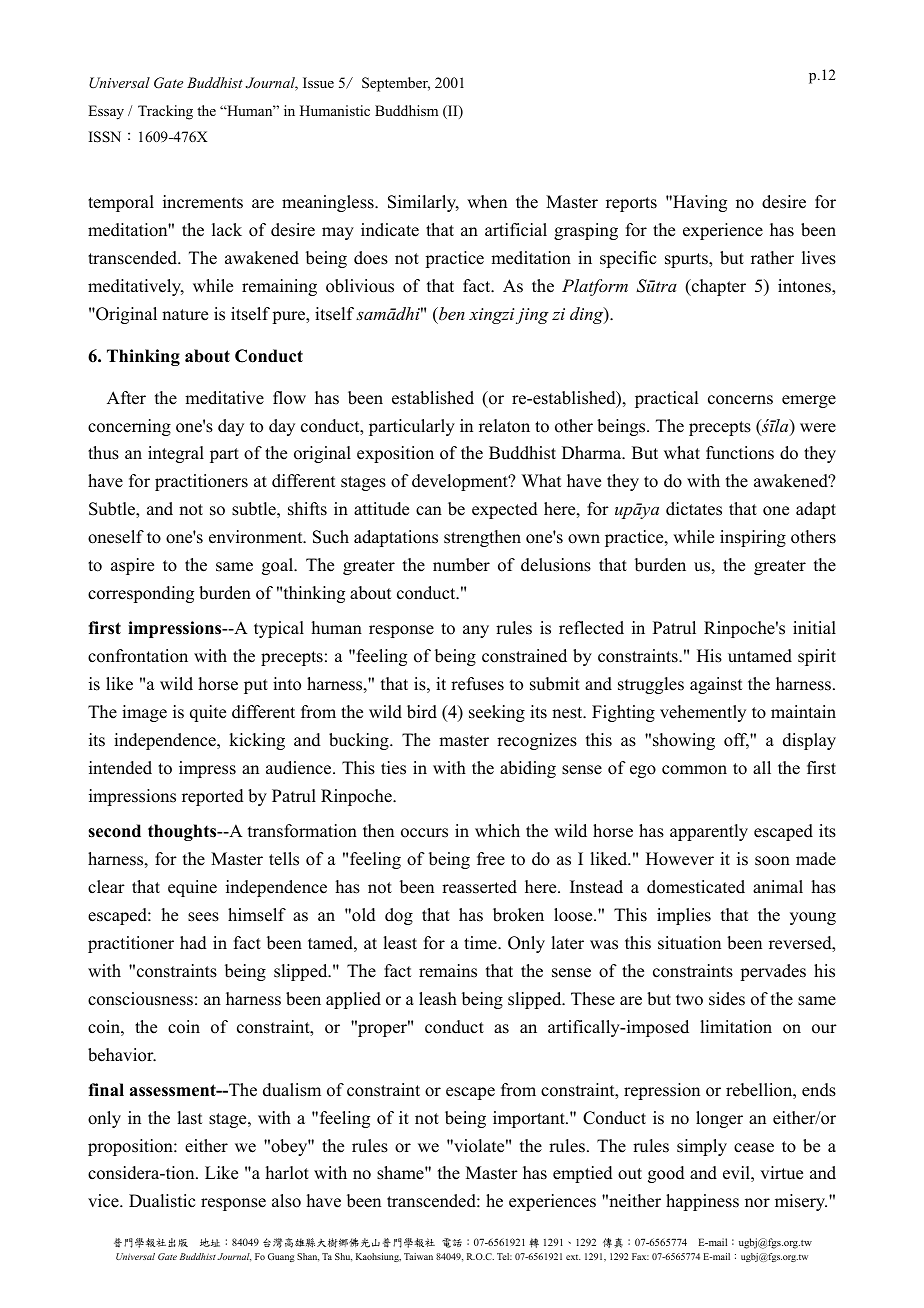  I want to click on Taiwan, so click(418, 1256).
